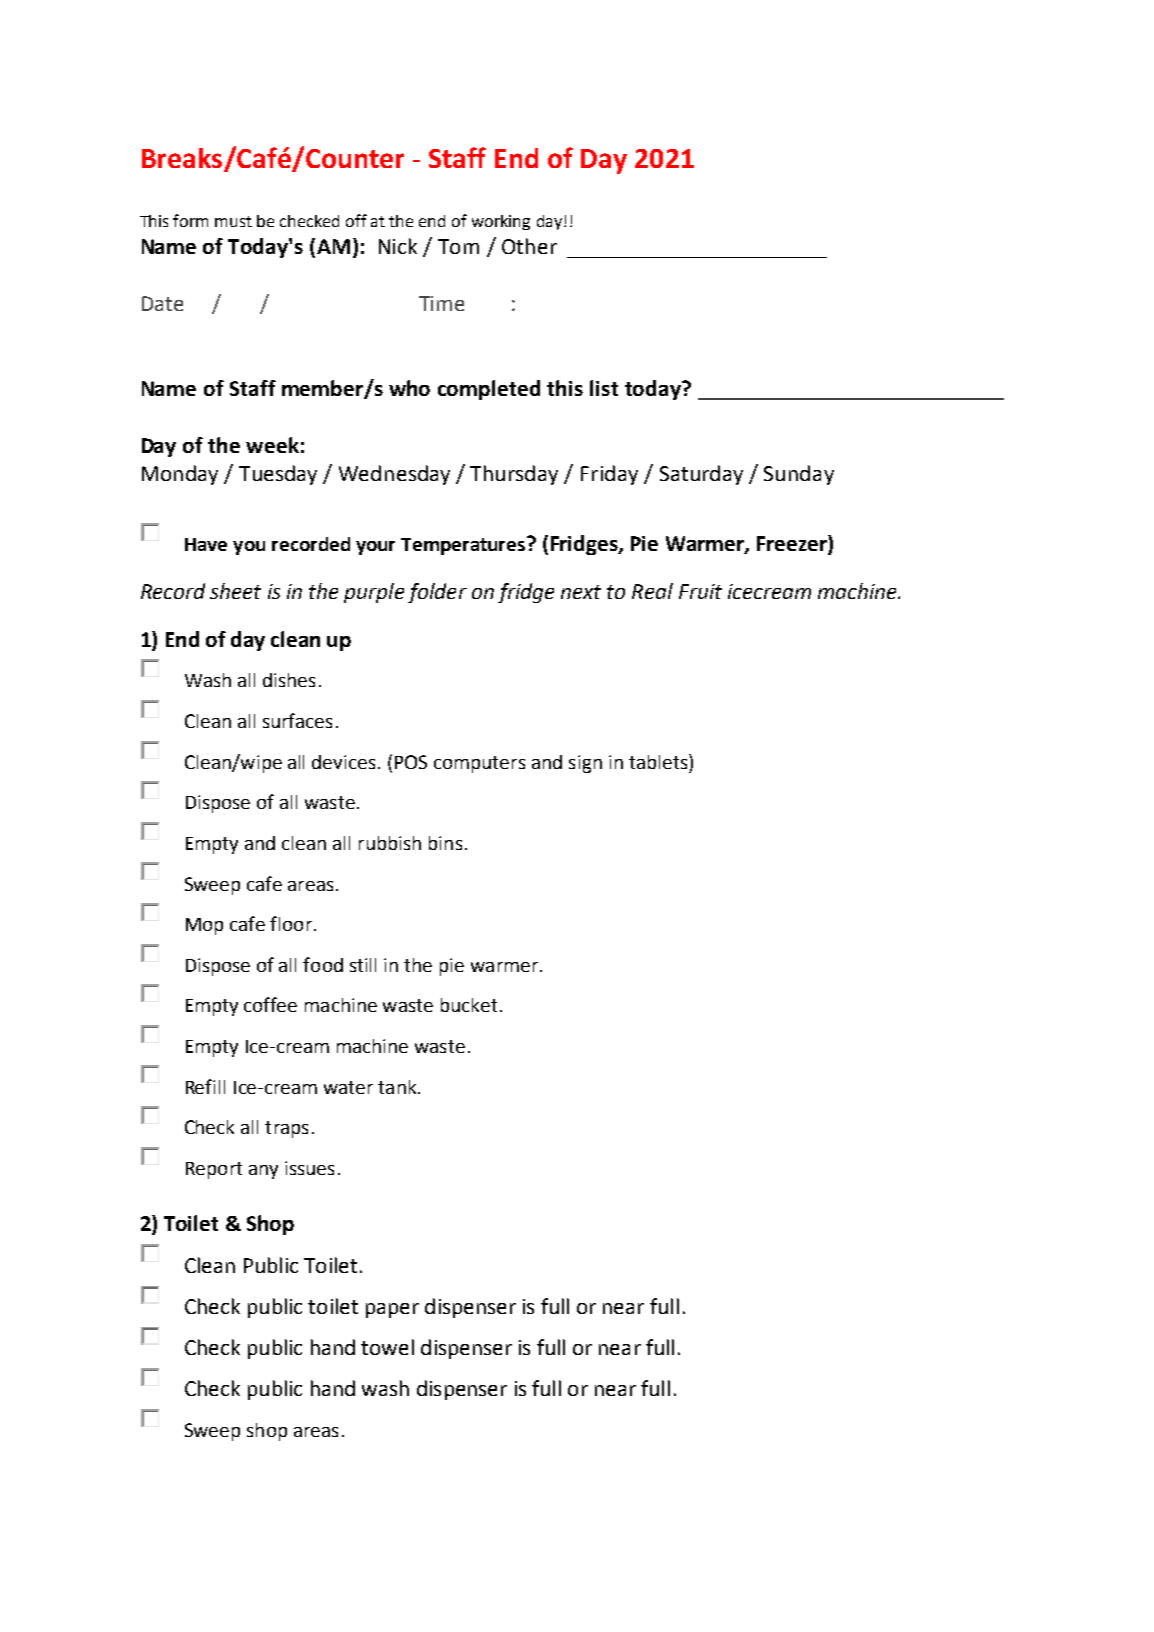  Describe the element at coordinates (205, 1086) in the screenshot. I see `Refill` at that location.
